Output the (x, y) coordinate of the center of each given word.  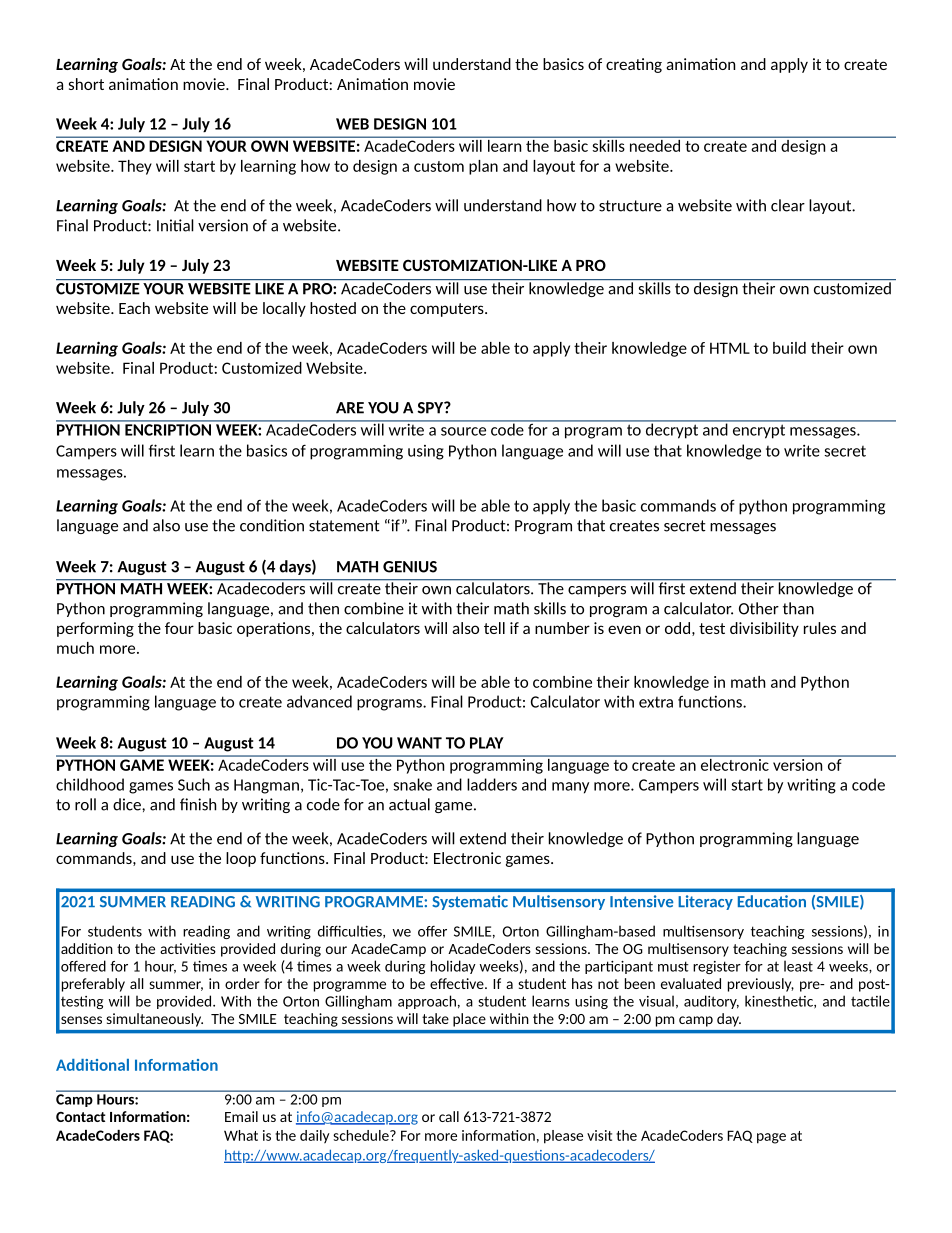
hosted (333, 308)
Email (241, 1116)
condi (259, 525)
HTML (730, 348)
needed (655, 144)
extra (656, 702)
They (135, 167)
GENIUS (410, 567)
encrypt (759, 431)
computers (448, 310)
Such (194, 784)
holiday (453, 967)
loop (241, 859)
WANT (419, 743)
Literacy (706, 902)
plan (483, 167)
